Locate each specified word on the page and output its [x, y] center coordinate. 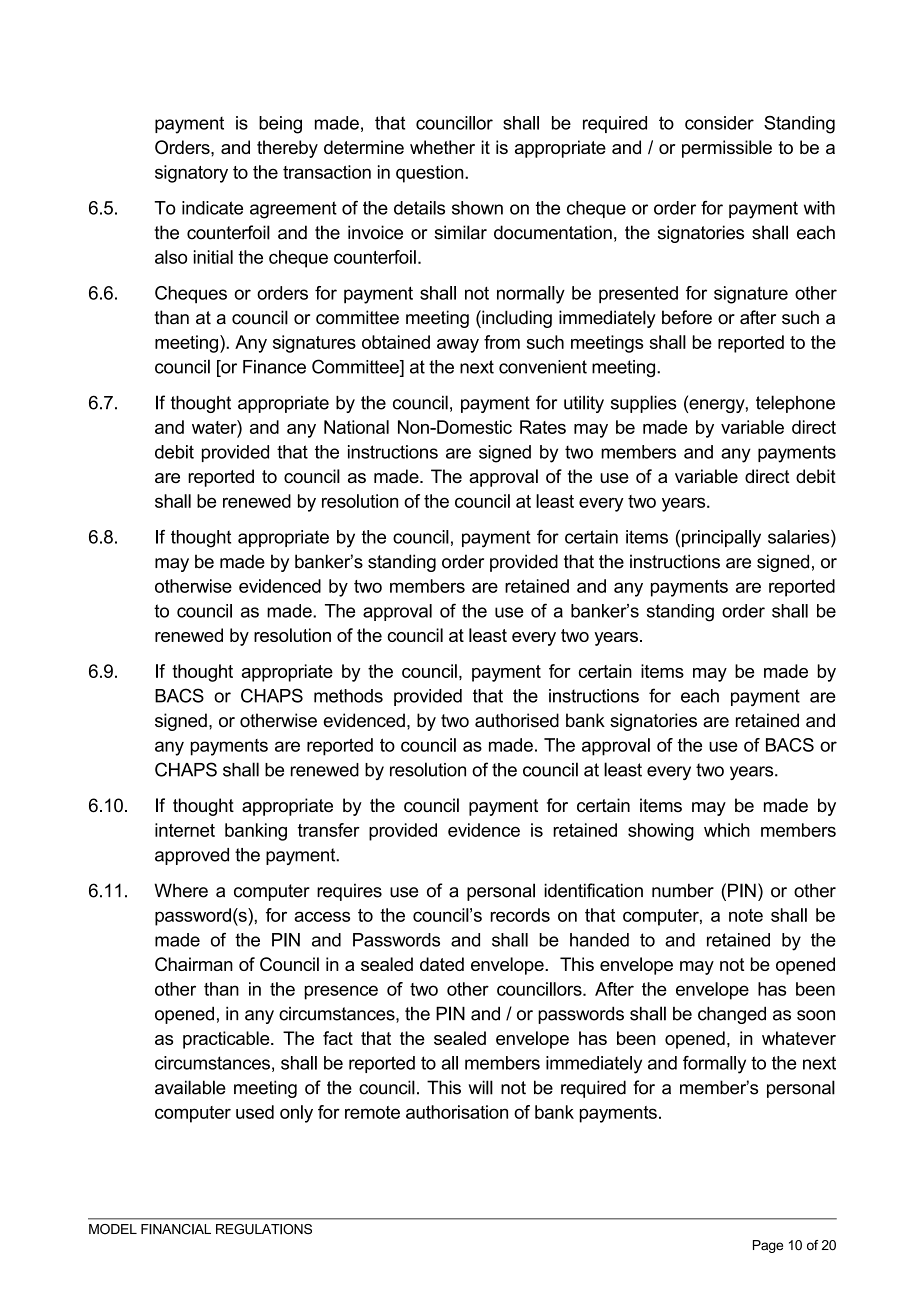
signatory [191, 174]
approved [192, 856]
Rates [543, 427]
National [356, 427]
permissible [727, 149]
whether [442, 147]
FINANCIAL [176, 1229]
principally [721, 539]
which [727, 830]
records [520, 915]
